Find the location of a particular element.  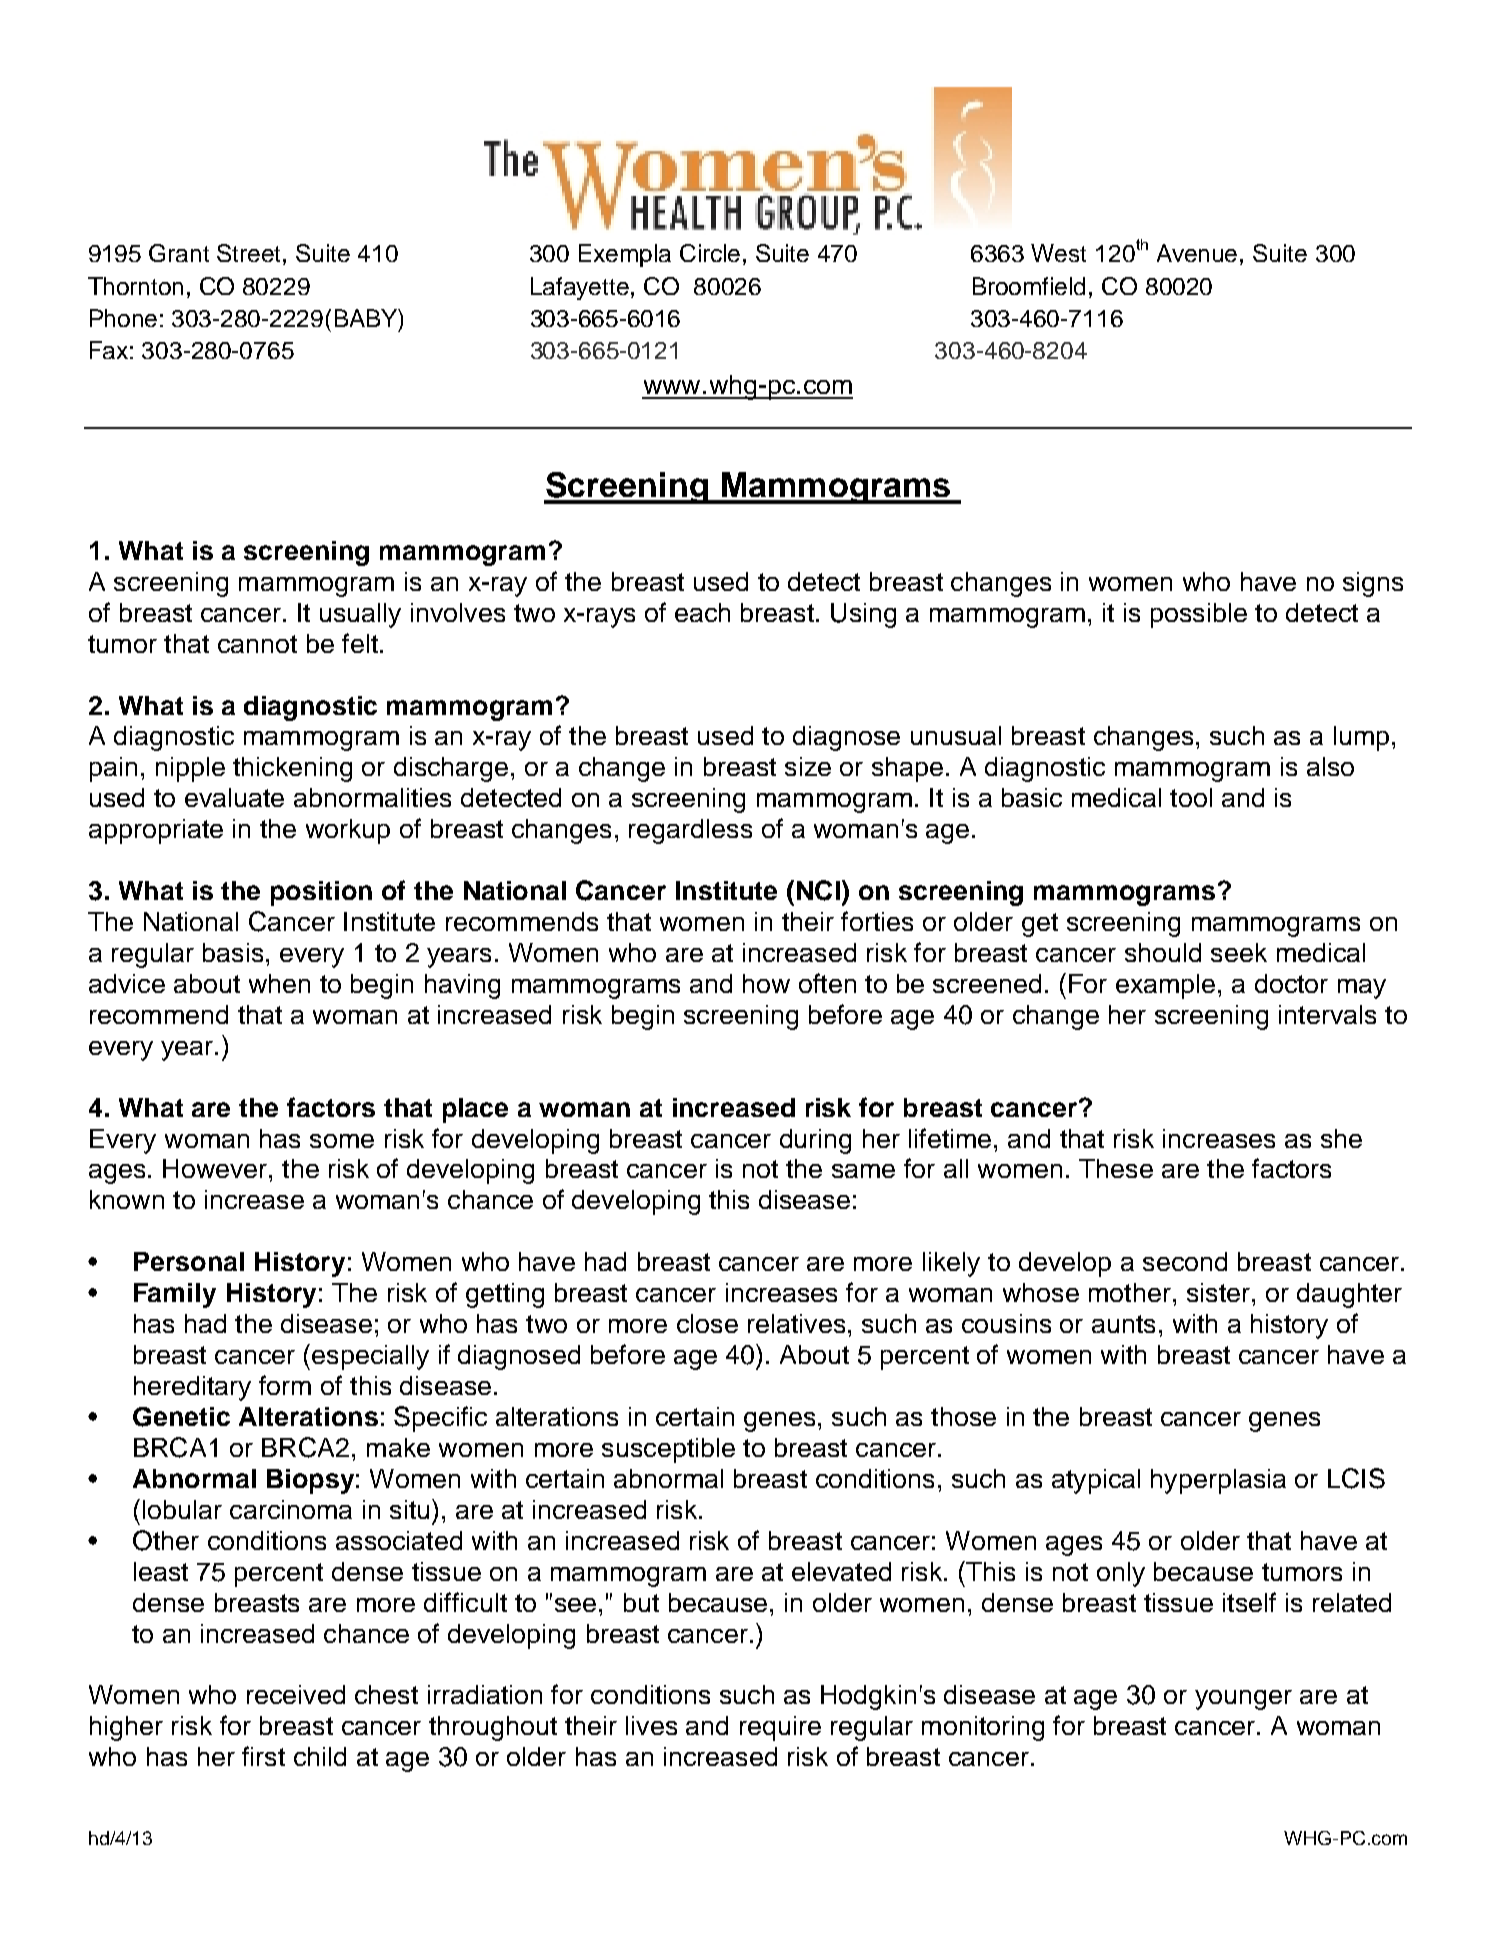

size is located at coordinates (808, 766).
